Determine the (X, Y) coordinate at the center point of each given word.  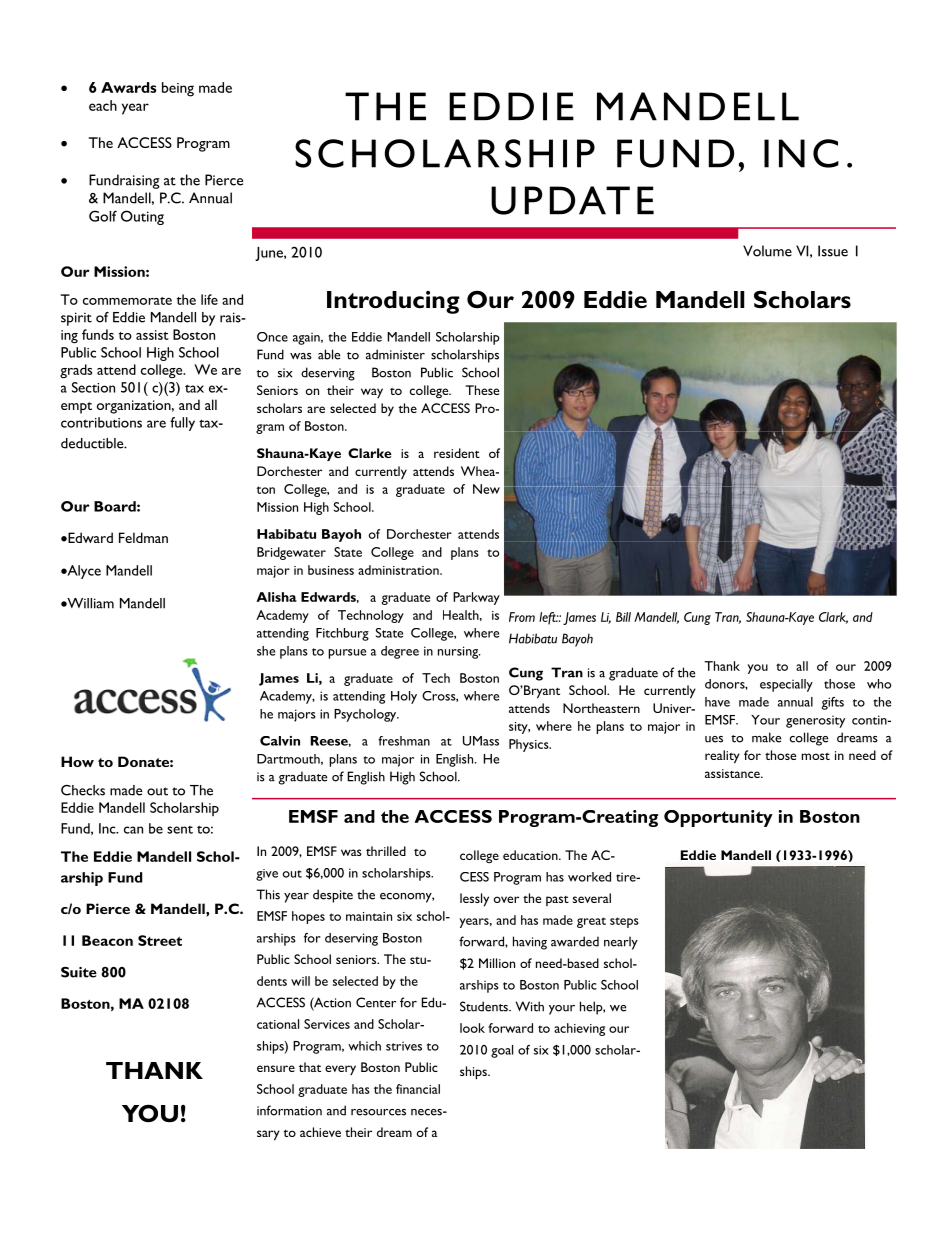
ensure (276, 1068)
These (482, 390)
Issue (833, 251)
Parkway (476, 598)
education (531, 855)
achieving (579, 1029)
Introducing (393, 302)
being (178, 89)
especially (786, 685)
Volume (767, 251)
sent (180, 830)
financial (418, 1089)
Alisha (276, 597)
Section (93, 387)
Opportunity (718, 818)
